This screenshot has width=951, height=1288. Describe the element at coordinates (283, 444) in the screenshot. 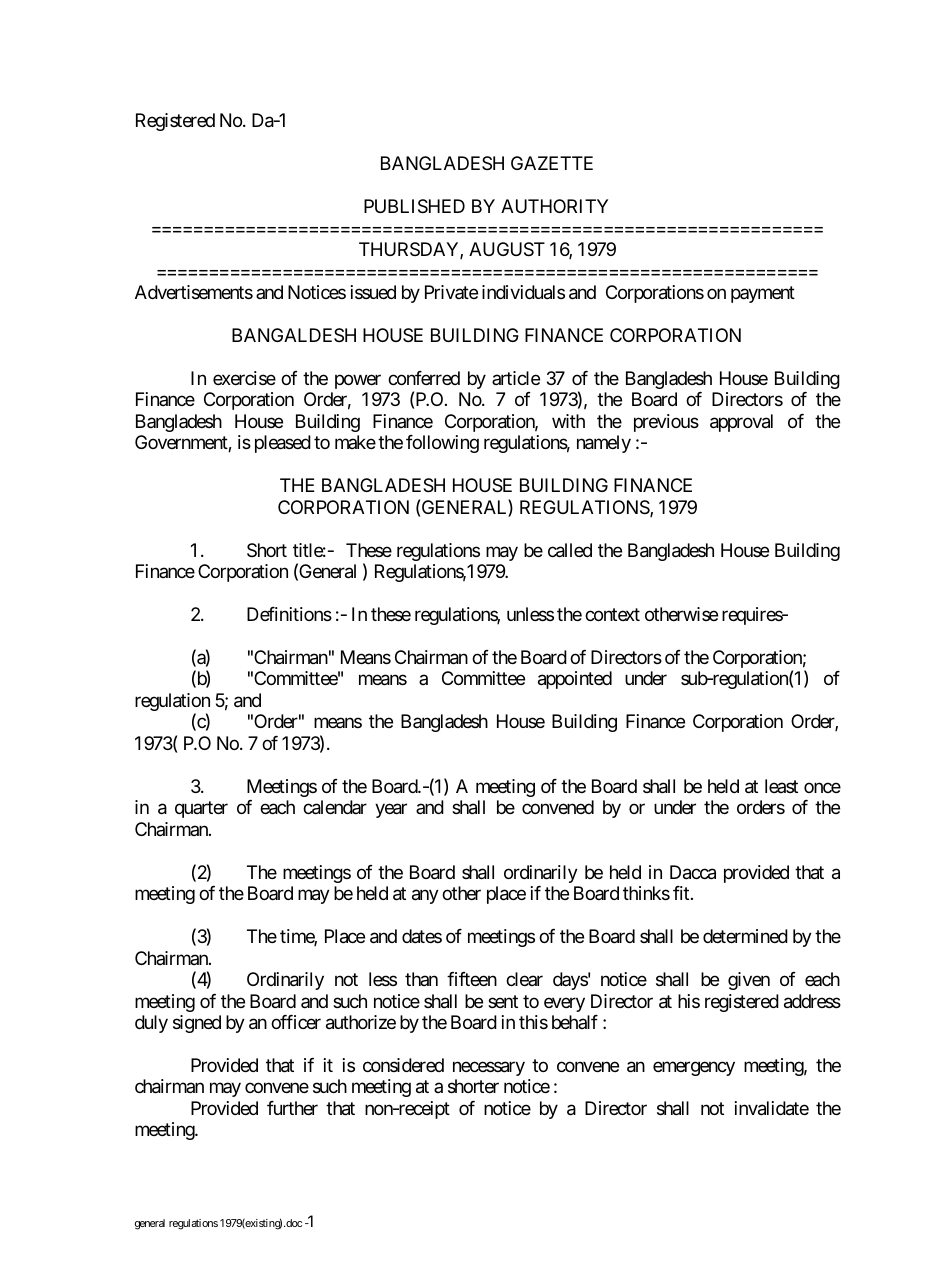

I see `pleased` at that location.
